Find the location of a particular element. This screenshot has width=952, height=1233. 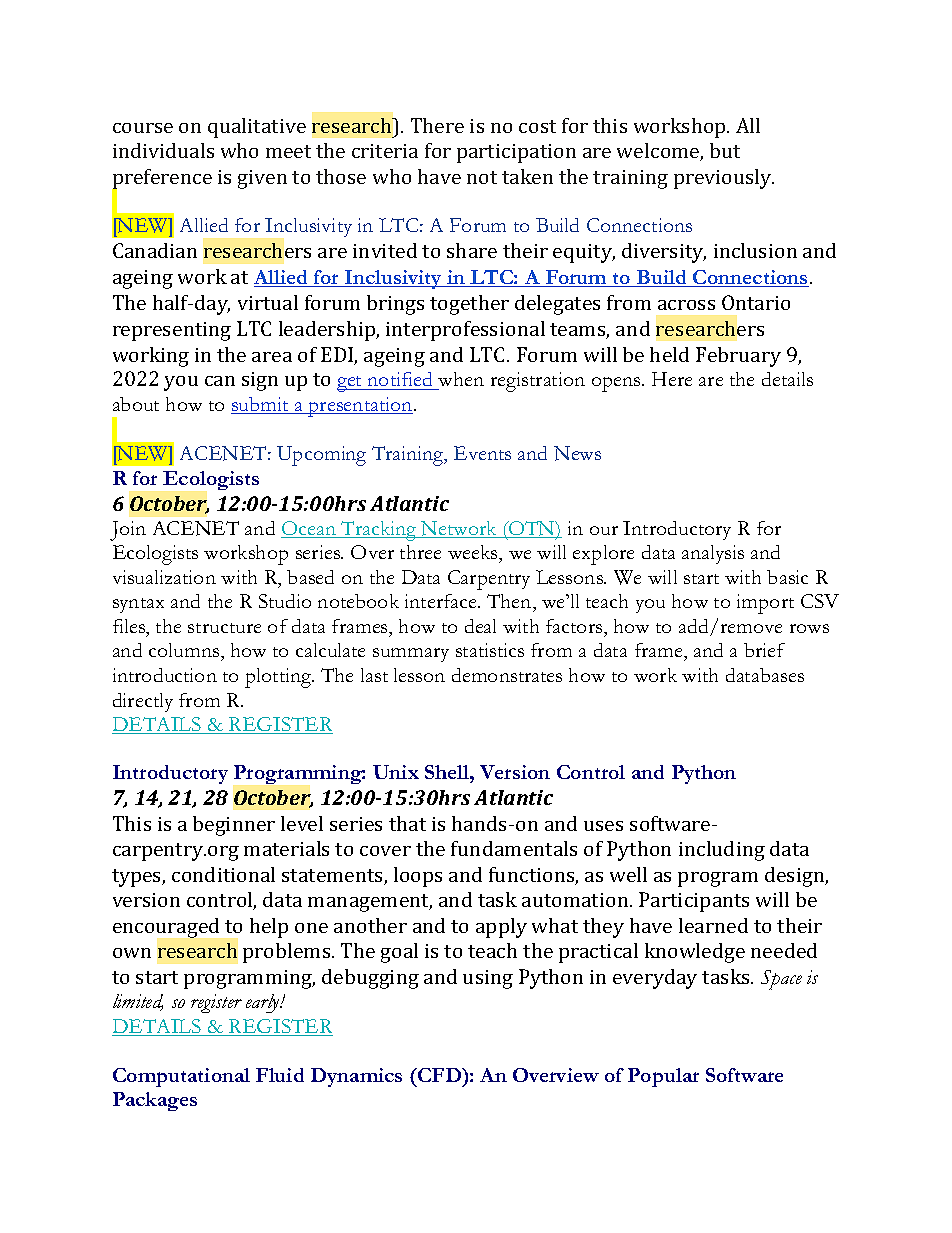

analysis is located at coordinates (713, 554).
